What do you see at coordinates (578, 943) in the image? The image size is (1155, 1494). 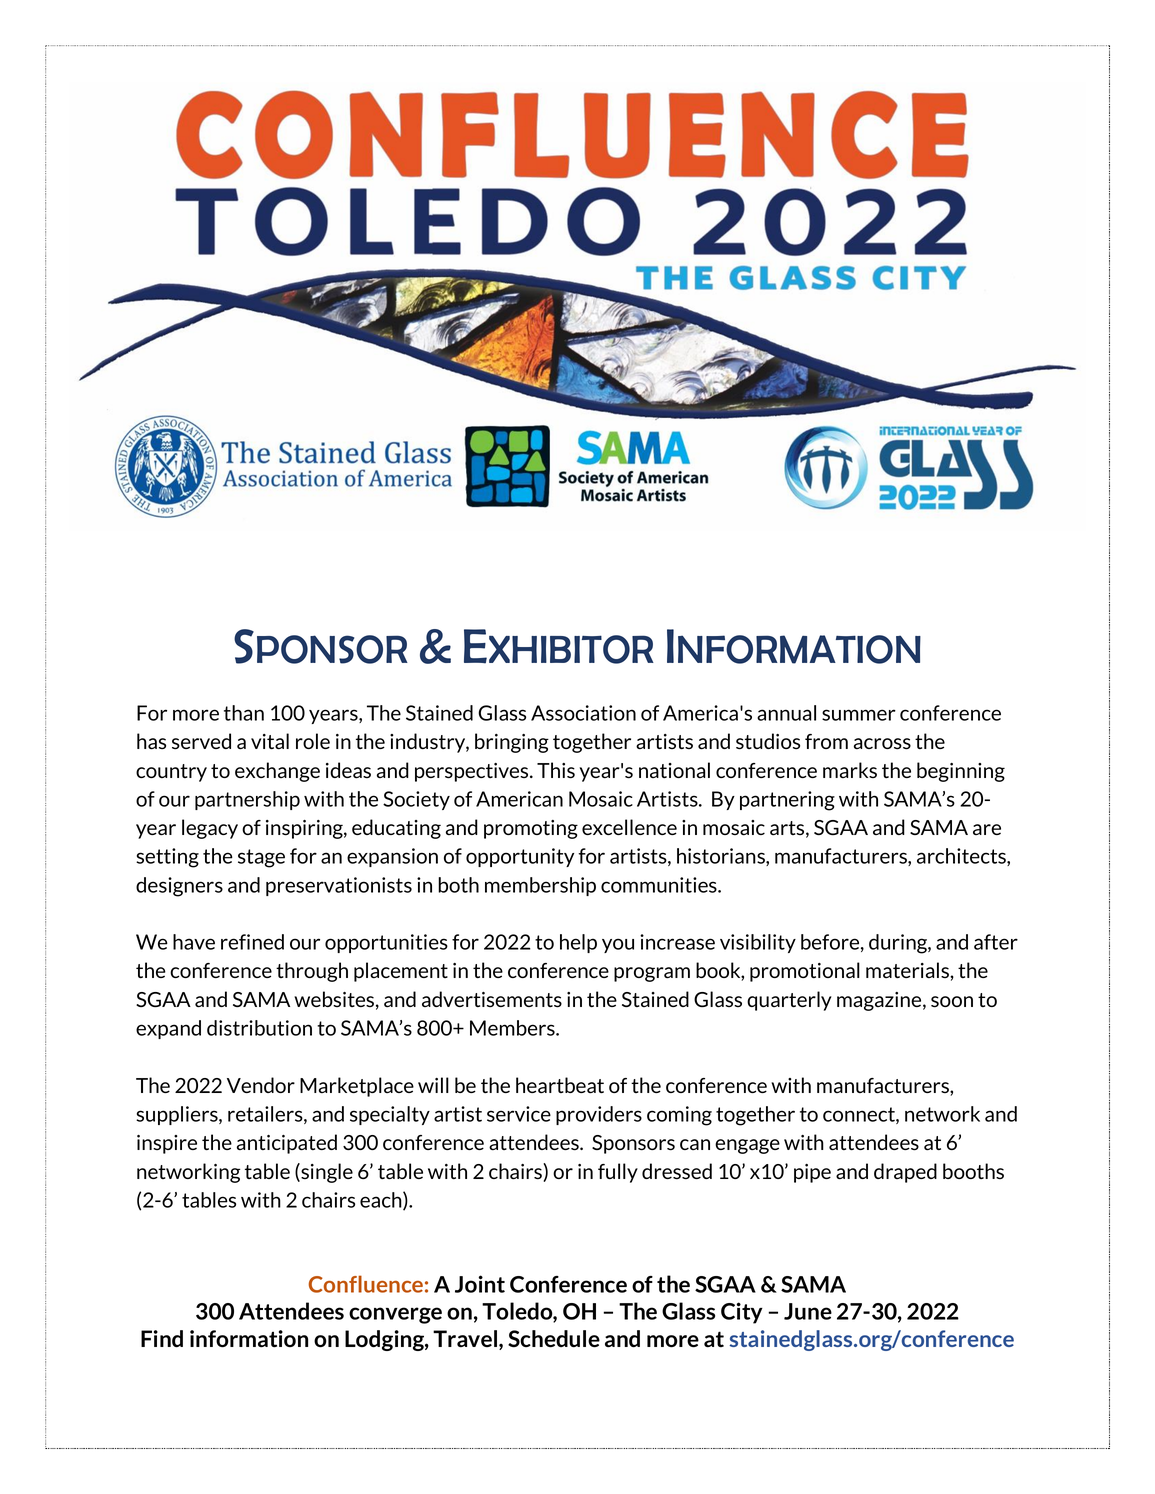 I see `help` at bounding box center [578, 943].
